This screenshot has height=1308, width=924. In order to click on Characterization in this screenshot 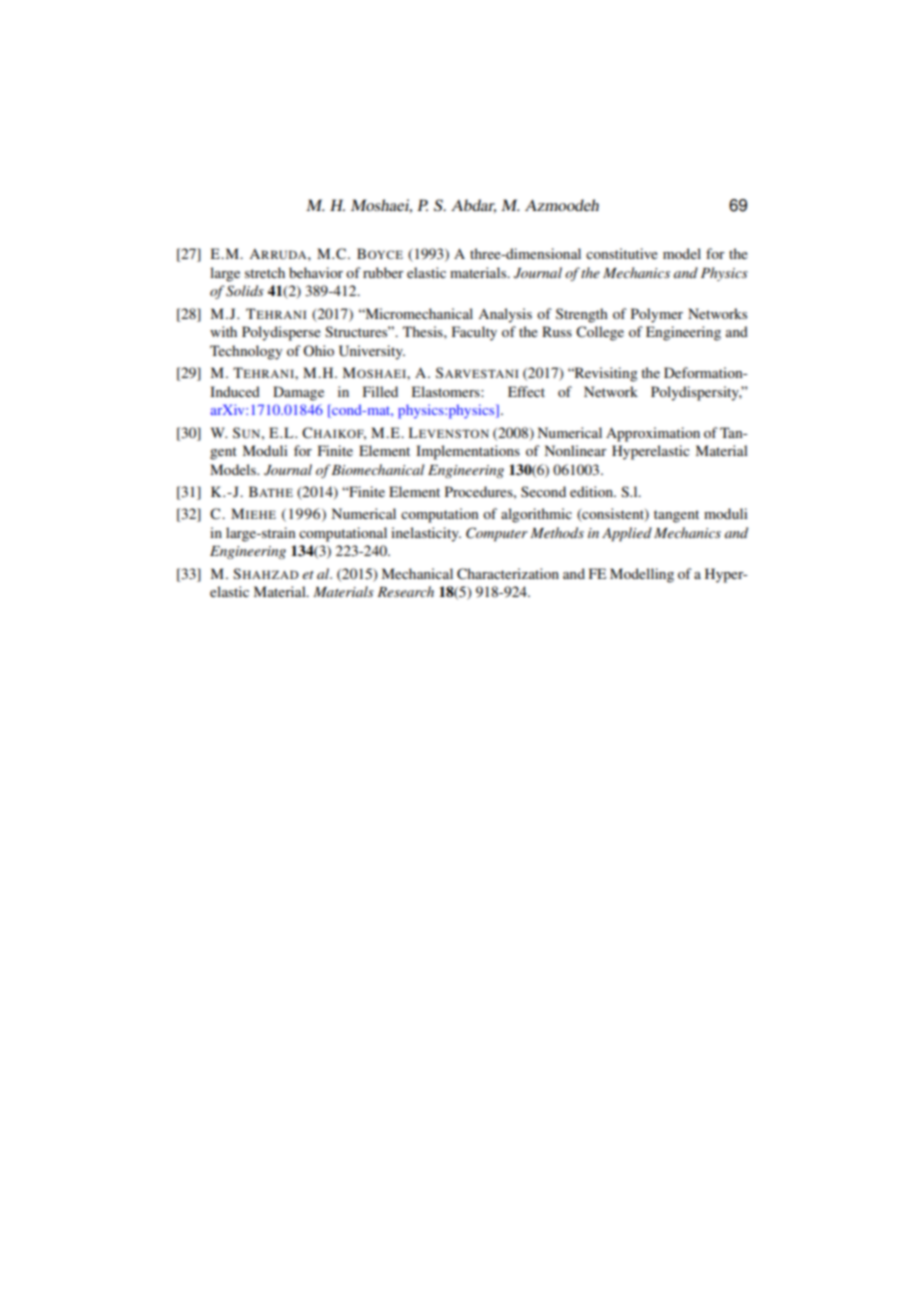, I will do `click(508, 574)`.
